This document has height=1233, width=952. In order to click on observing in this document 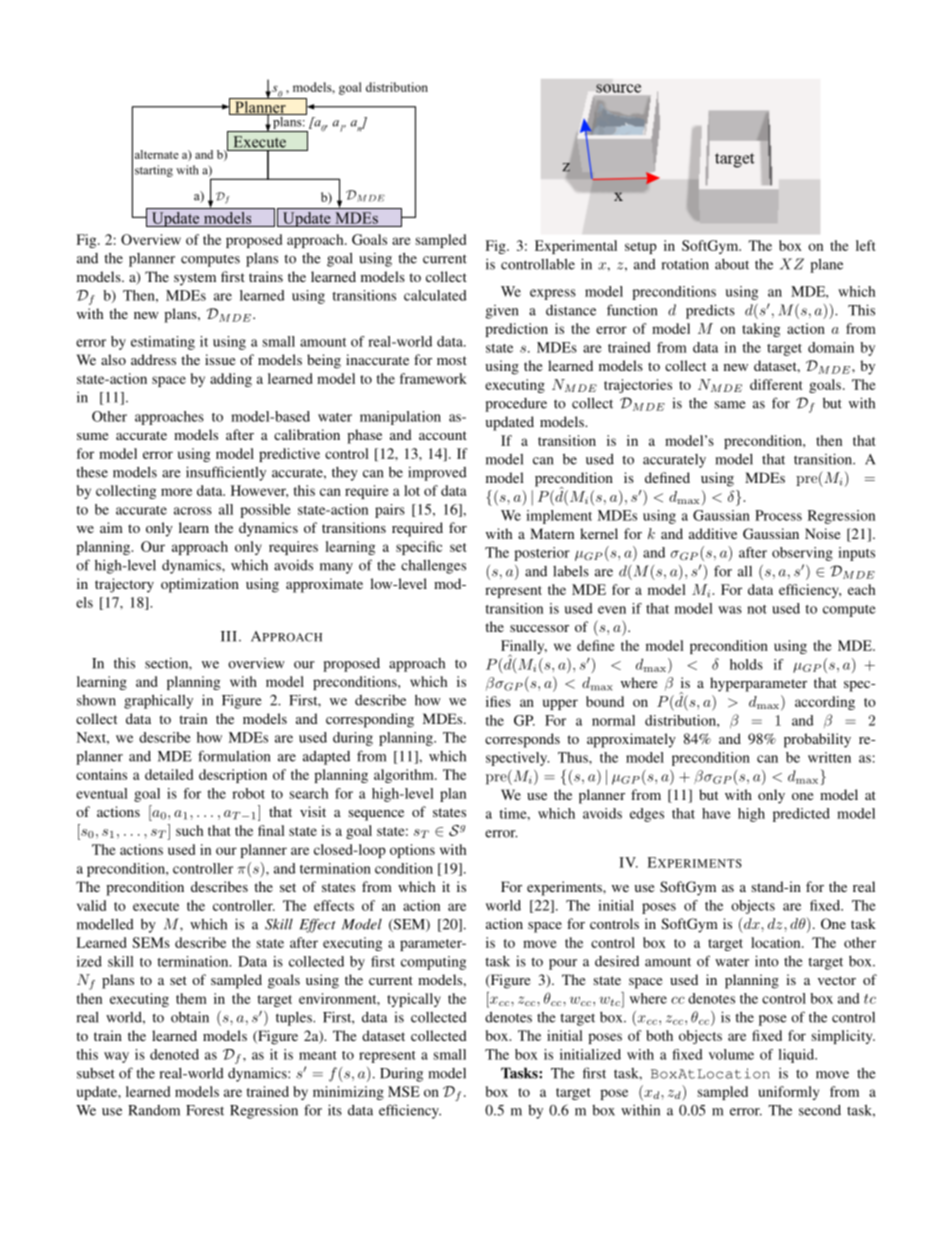, I will do `click(802, 554)`.
